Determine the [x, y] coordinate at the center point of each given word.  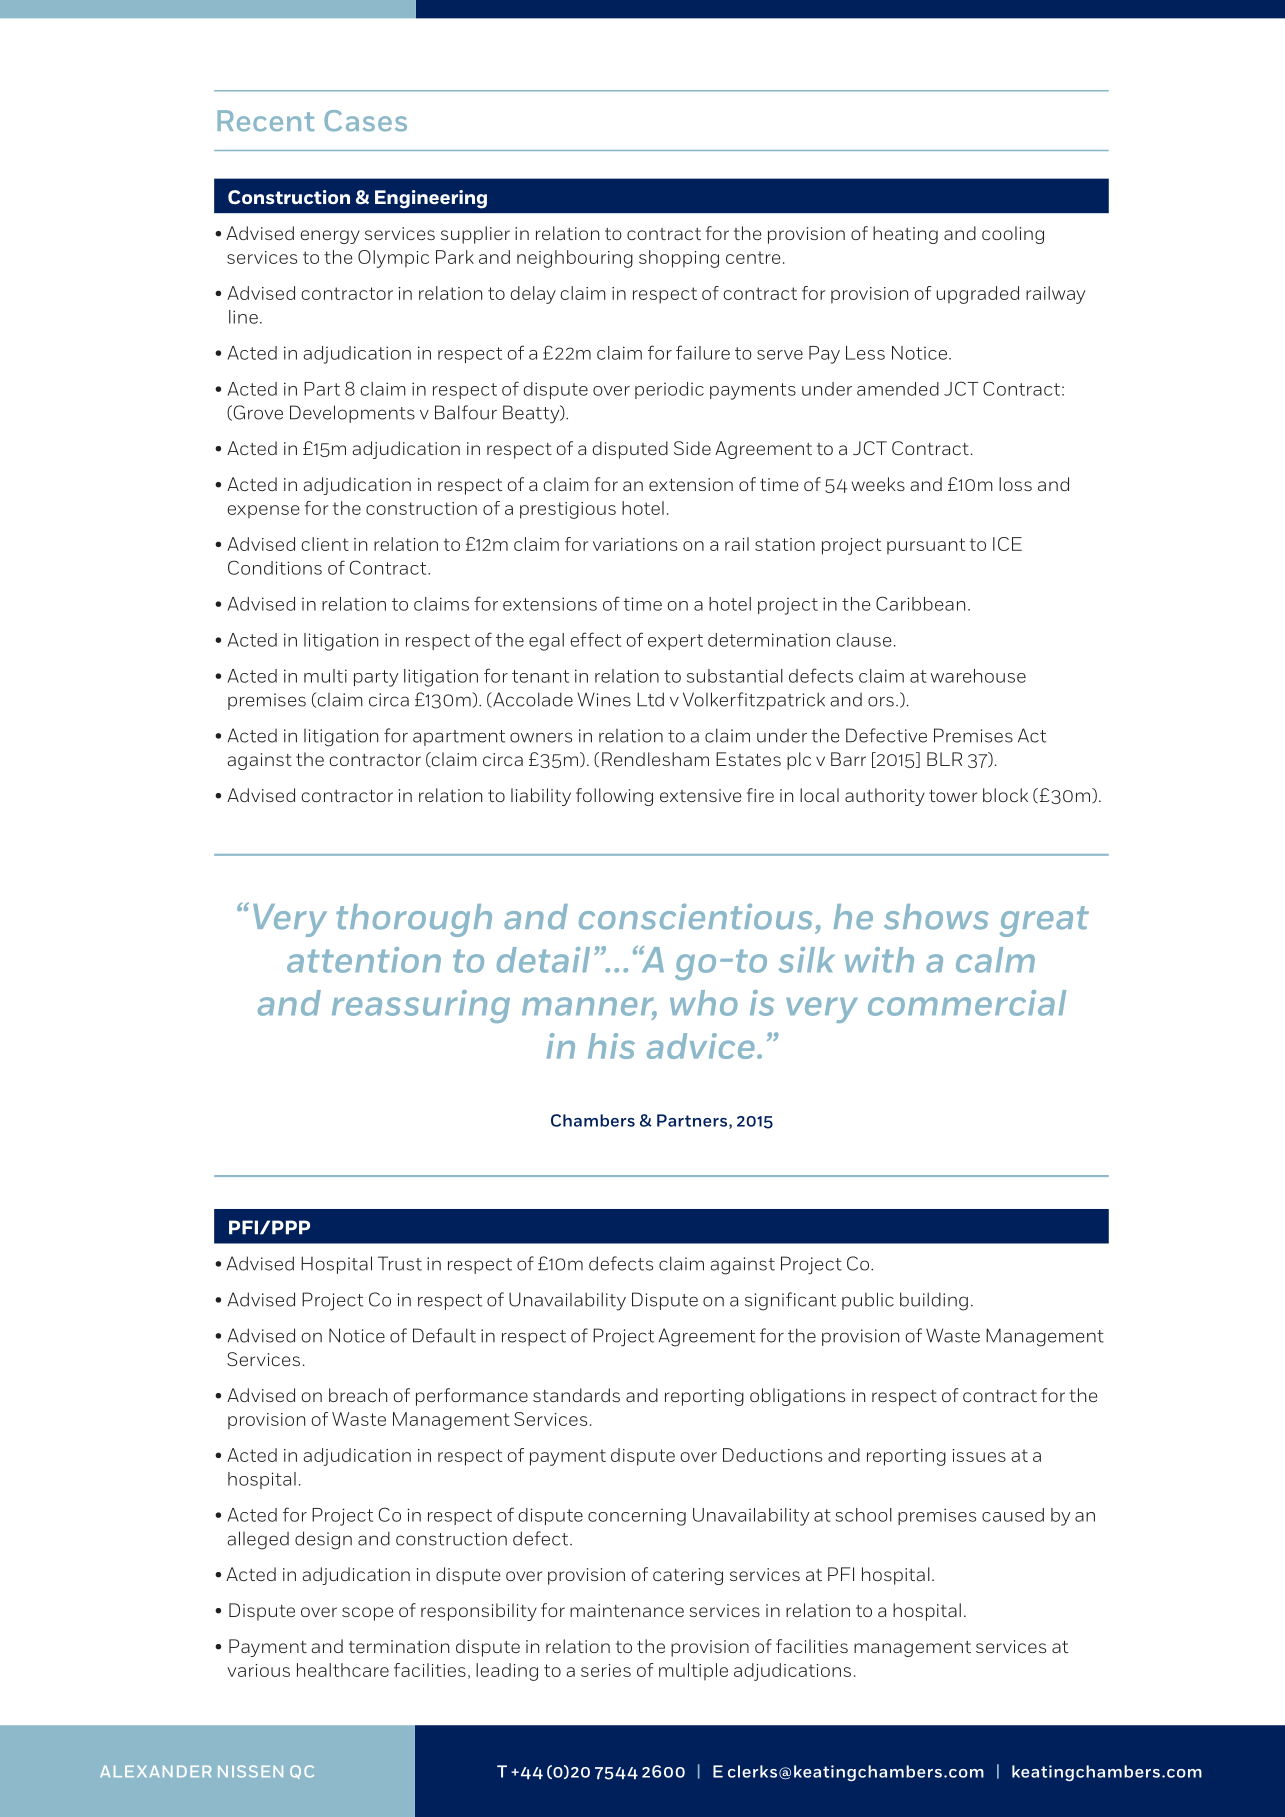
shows [936, 917]
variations [635, 544]
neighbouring [575, 259]
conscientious [695, 916]
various [258, 1670]
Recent [266, 121]
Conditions [275, 567]
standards [576, 1395]
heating [905, 235]
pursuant [926, 546]
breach [358, 1395]
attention [364, 960]
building [934, 1301]
